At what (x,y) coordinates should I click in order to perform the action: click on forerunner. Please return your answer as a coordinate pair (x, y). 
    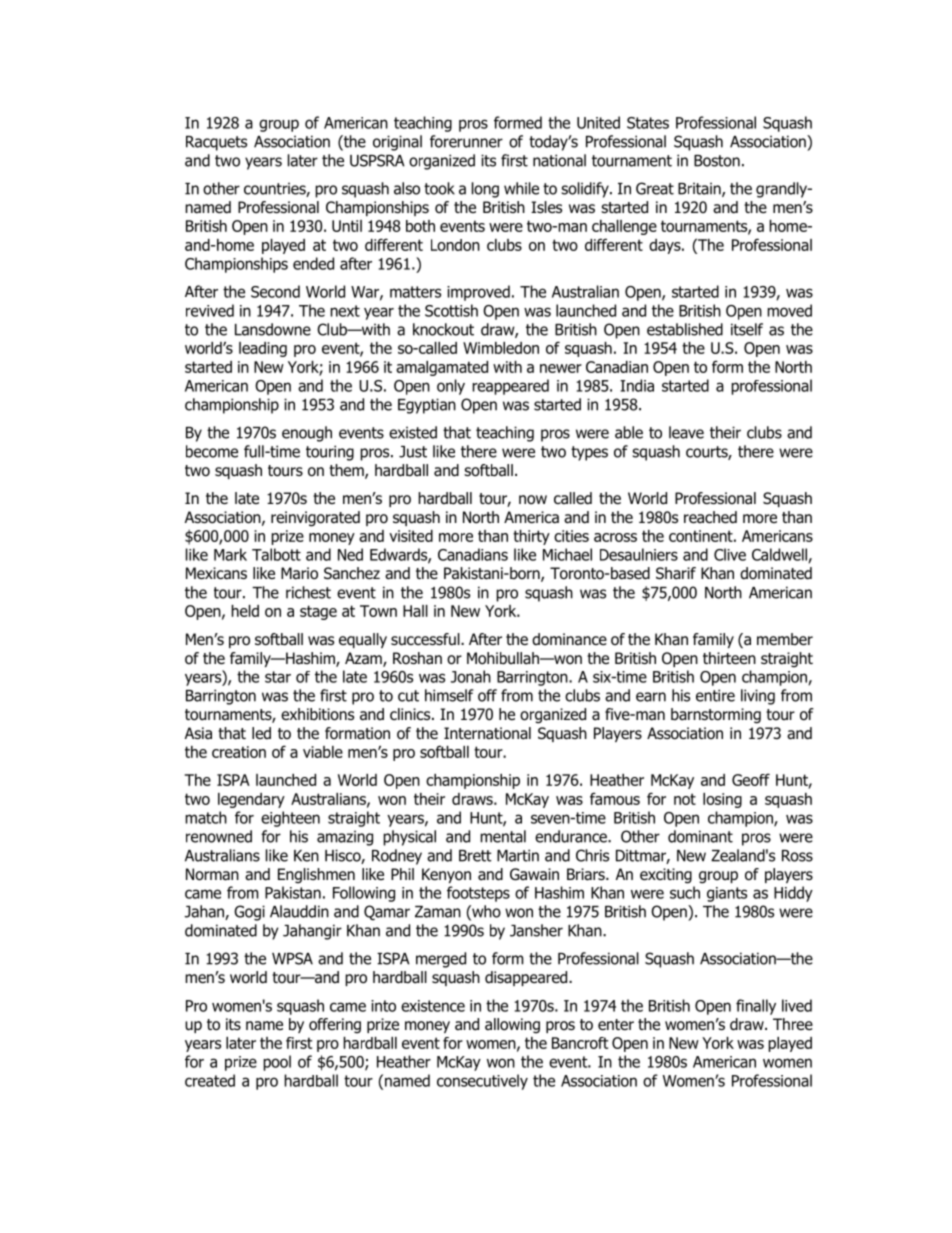
    Looking at the image, I should click on (466, 141).
